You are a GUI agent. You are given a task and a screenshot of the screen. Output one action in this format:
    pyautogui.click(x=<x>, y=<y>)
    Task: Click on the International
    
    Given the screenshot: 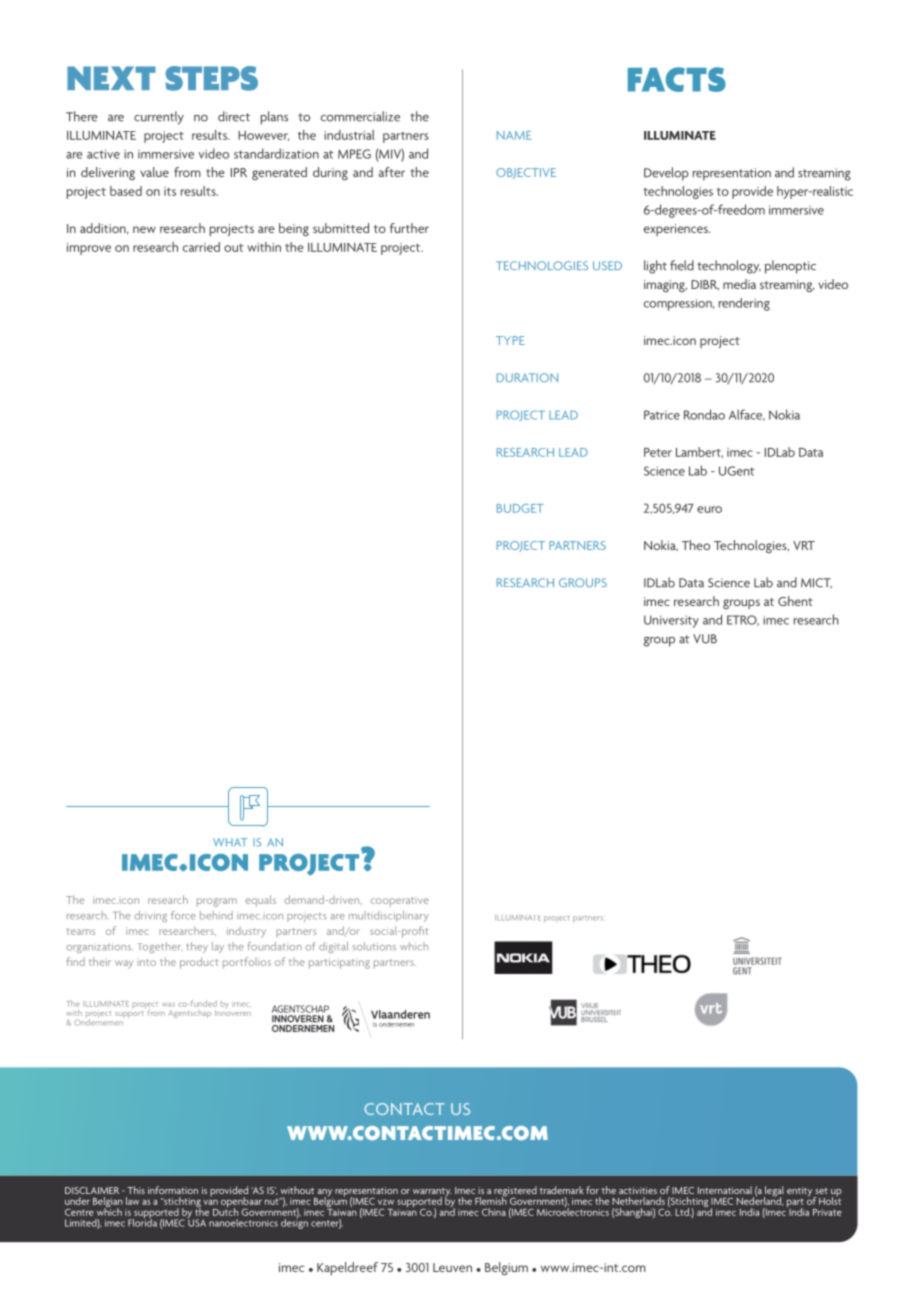 What is the action you would take?
    pyautogui.click(x=725, y=1190)
